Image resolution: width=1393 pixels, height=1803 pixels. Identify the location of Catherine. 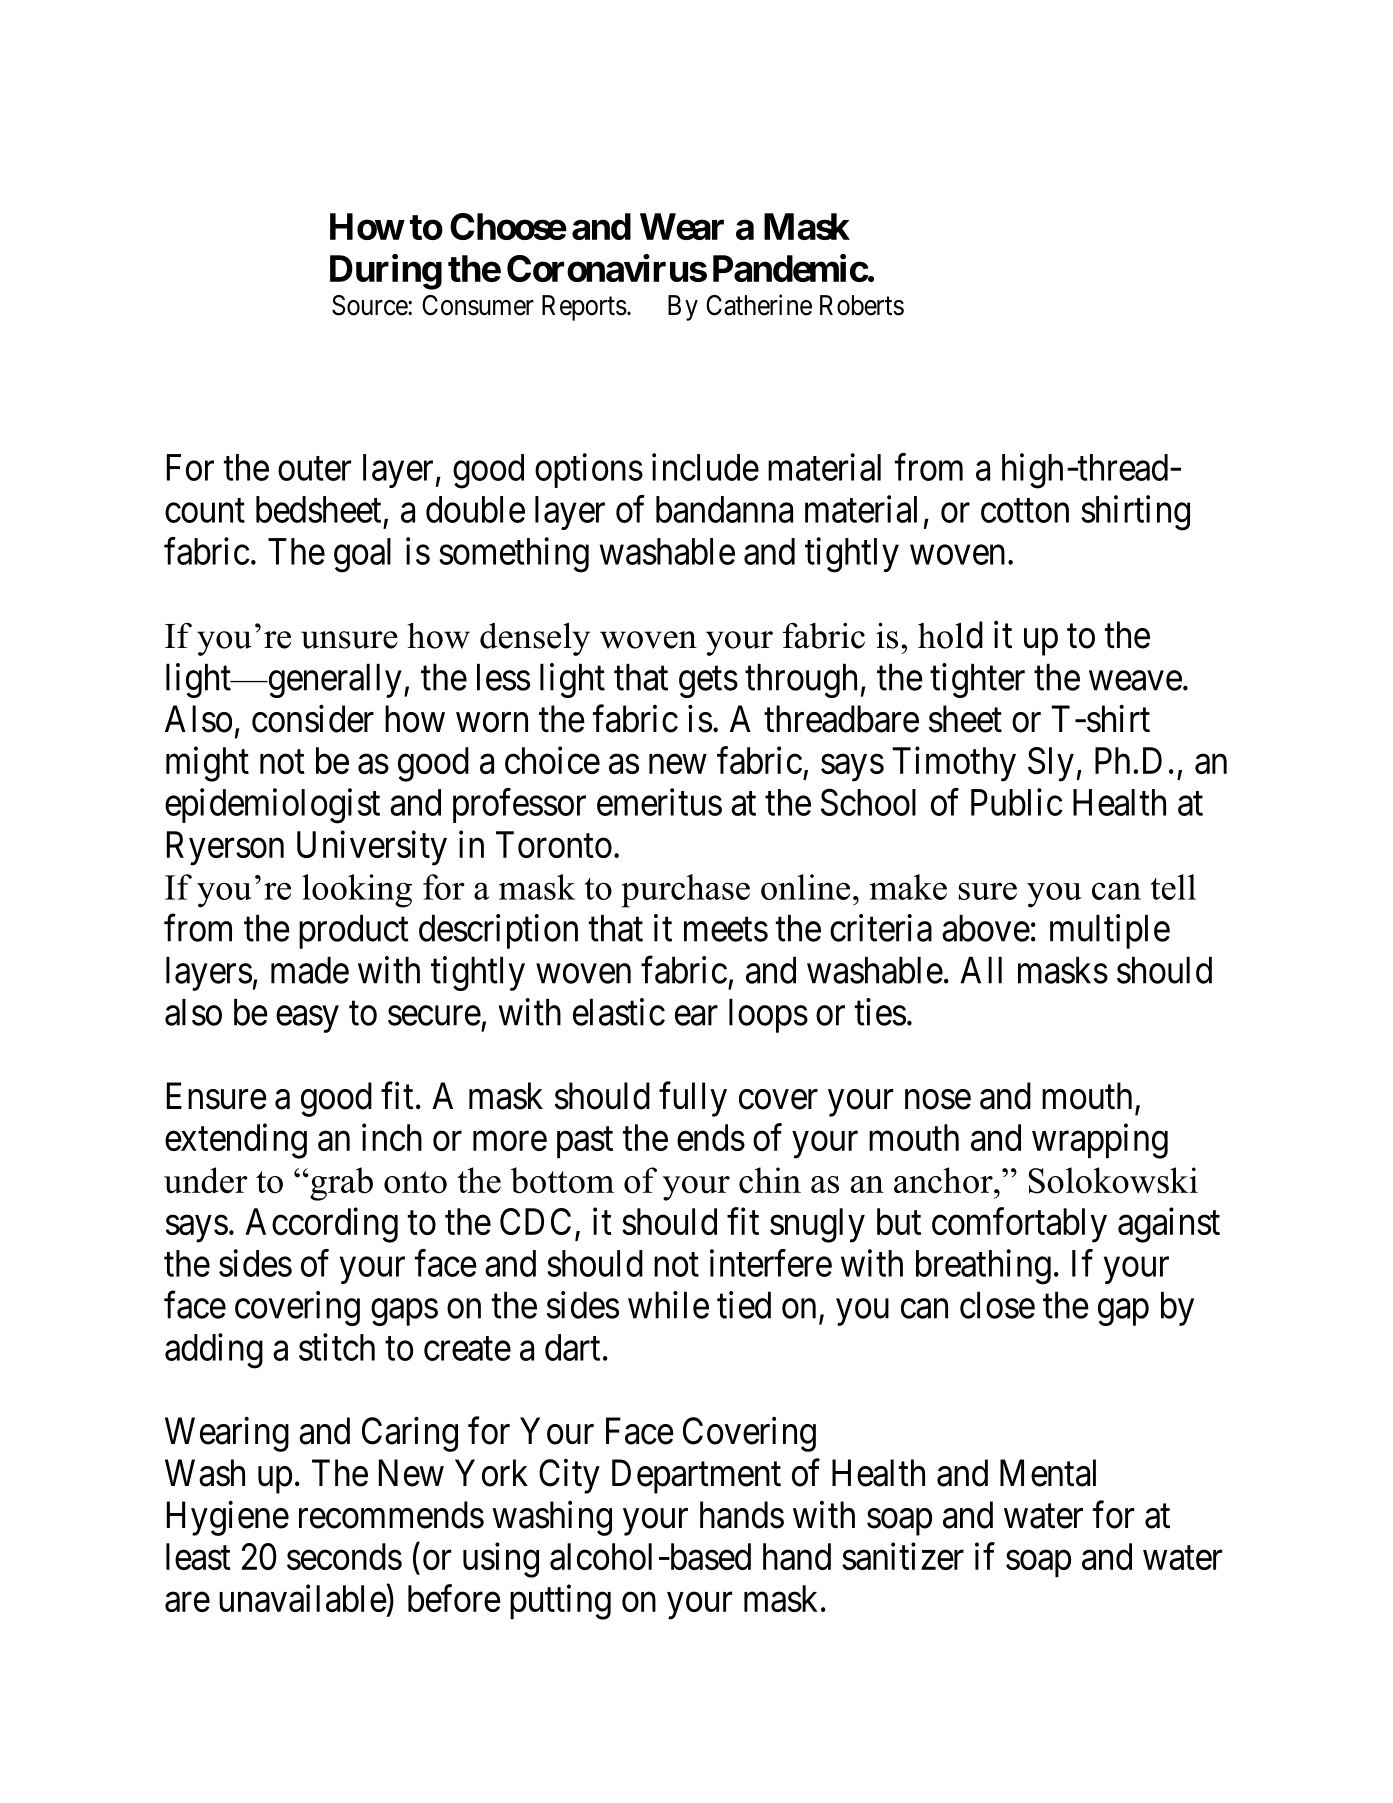
(759, 305).
